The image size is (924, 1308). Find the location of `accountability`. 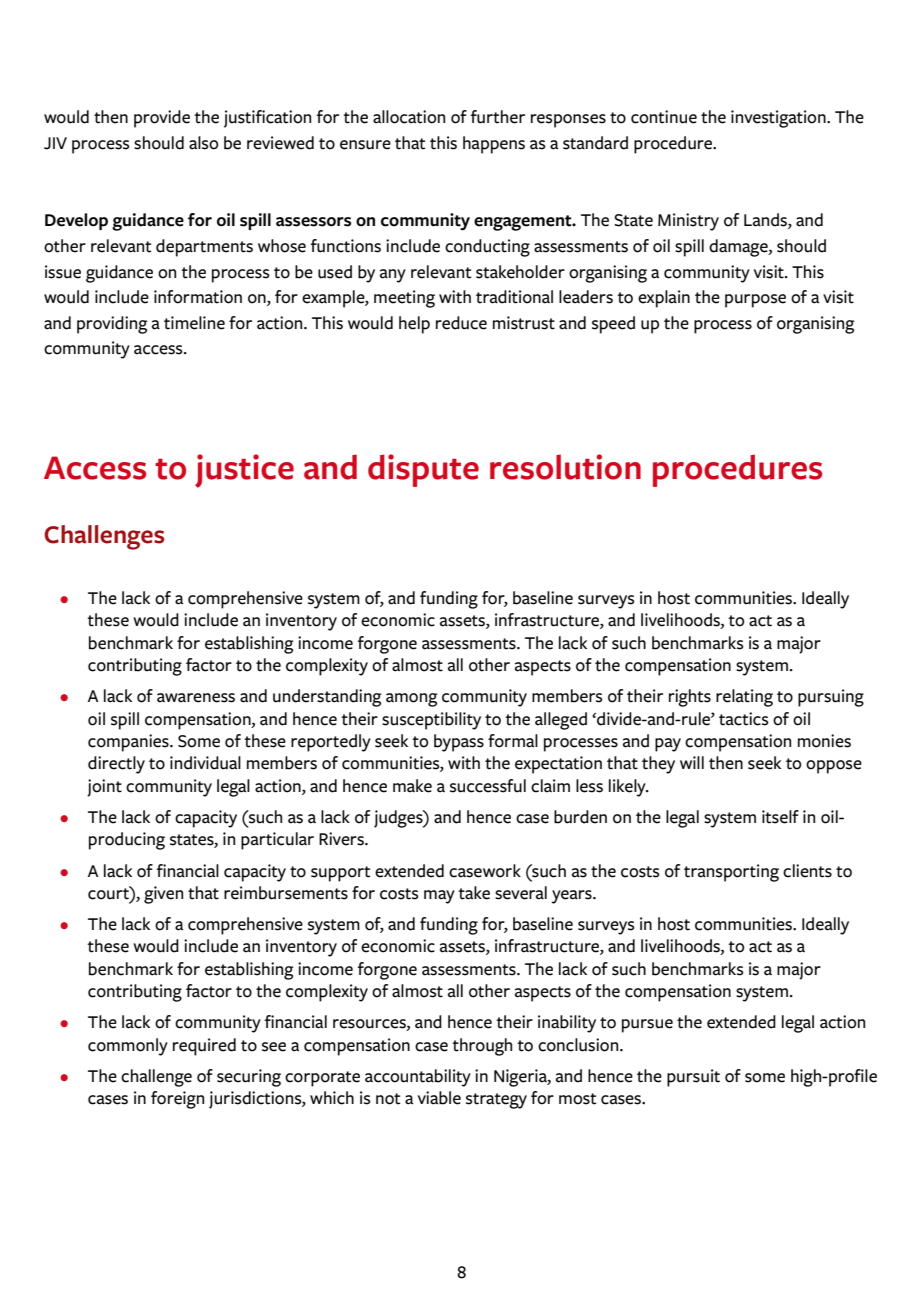

accountability is located at coordinates (418, 1078).
